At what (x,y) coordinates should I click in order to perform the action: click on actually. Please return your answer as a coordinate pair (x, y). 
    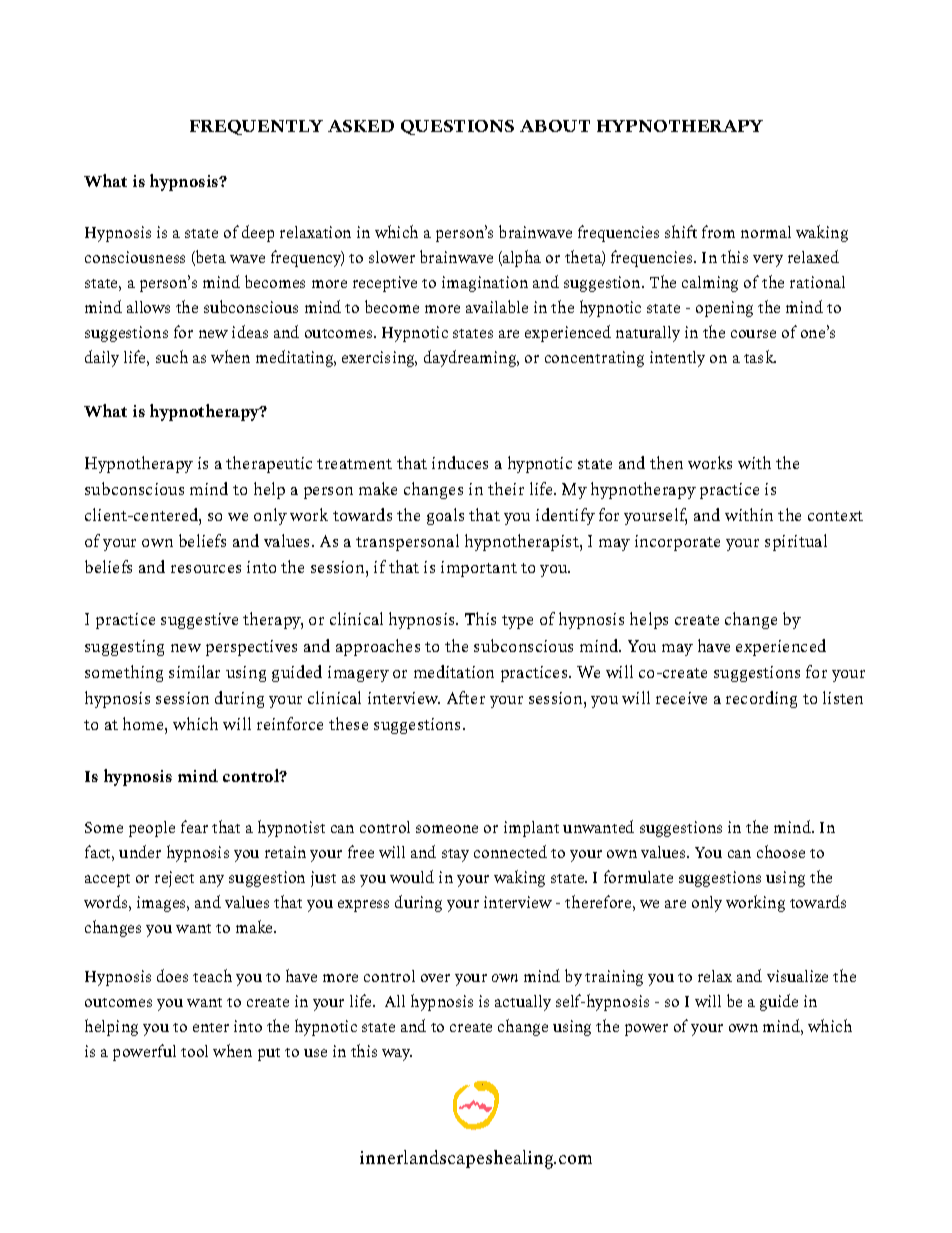
    Looking at the image, I should click on (523, 1003).
